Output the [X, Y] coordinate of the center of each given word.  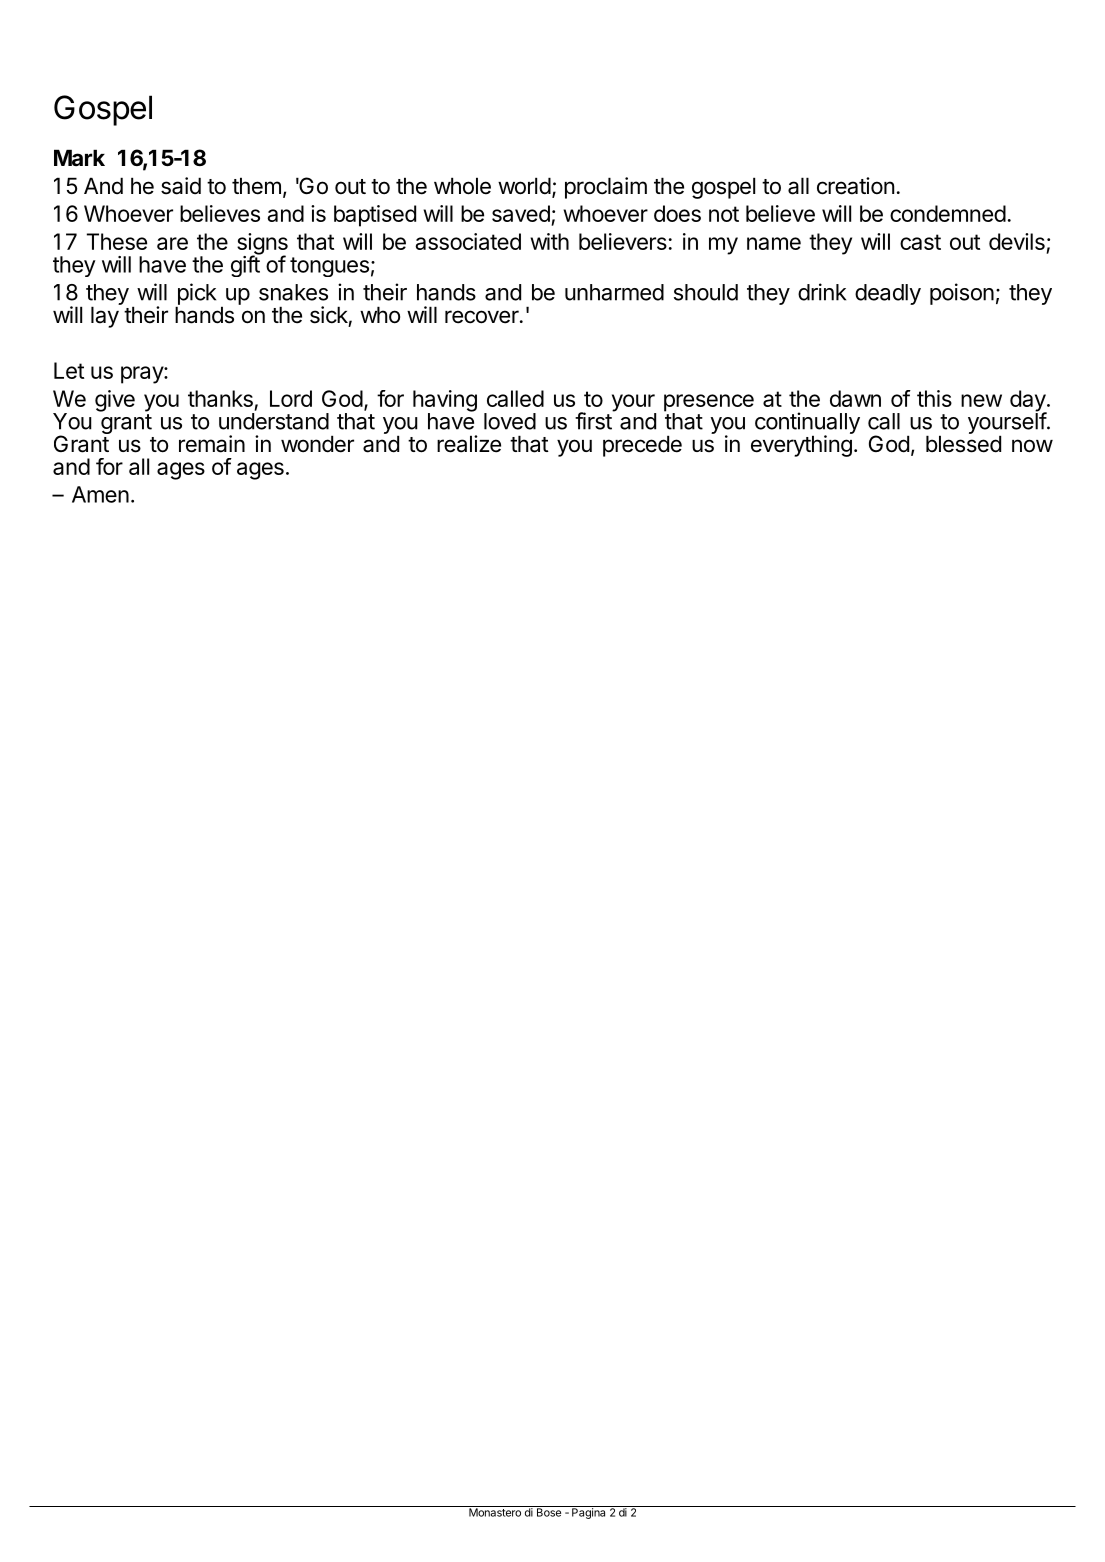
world [524, 186]
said [181, 186]
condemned [948, 213]
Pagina [589, 1512]
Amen [100, 494]
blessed [963, 444]
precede [642, 446]
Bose [548, 1511]
